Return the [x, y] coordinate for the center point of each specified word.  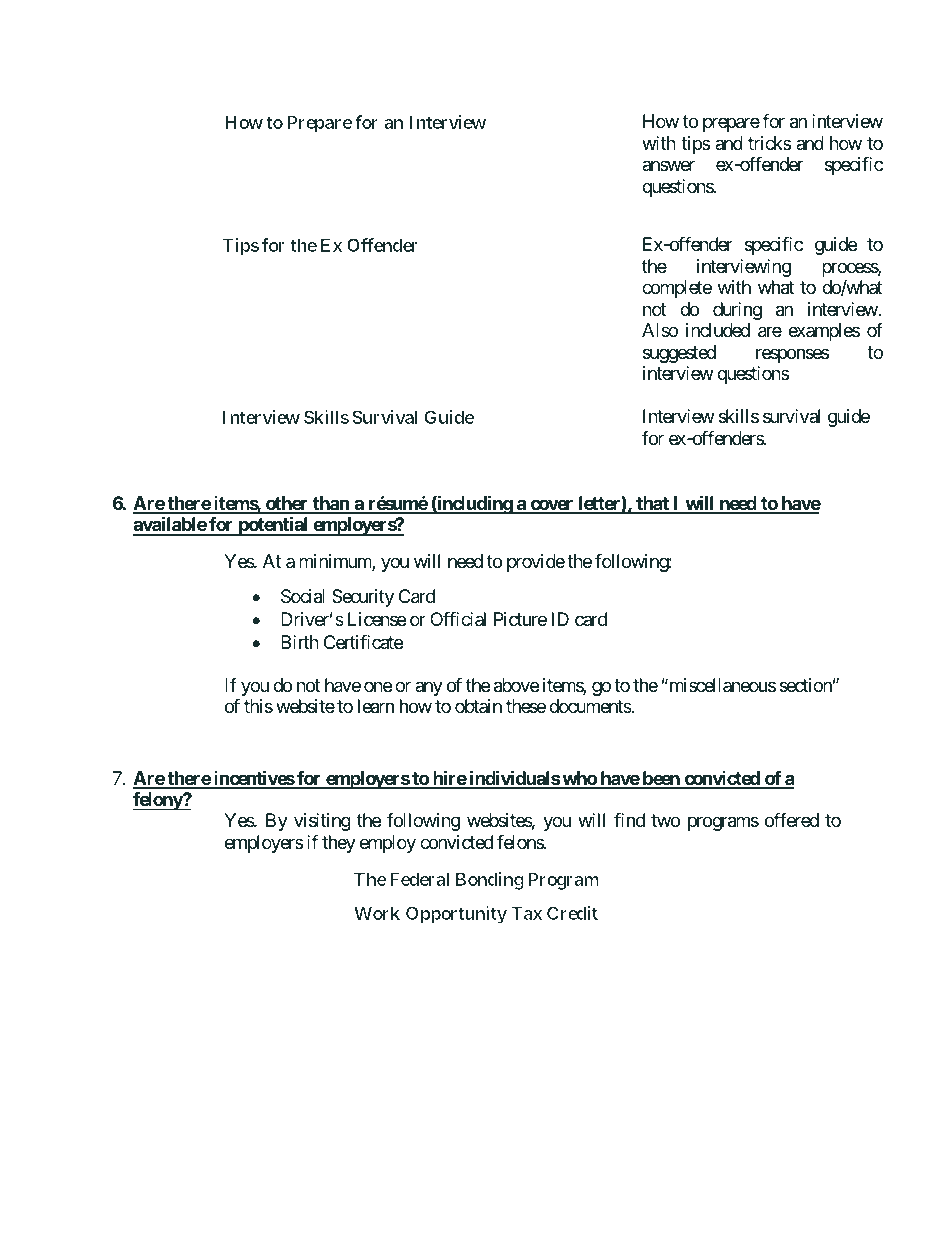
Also [660, 330]
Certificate [363, 642]
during [737, 311]
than [331, 504]
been [661, 779]
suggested [679, 354]
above [516, 685]
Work [377, 913]
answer [668, 166]
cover [552, 506]
